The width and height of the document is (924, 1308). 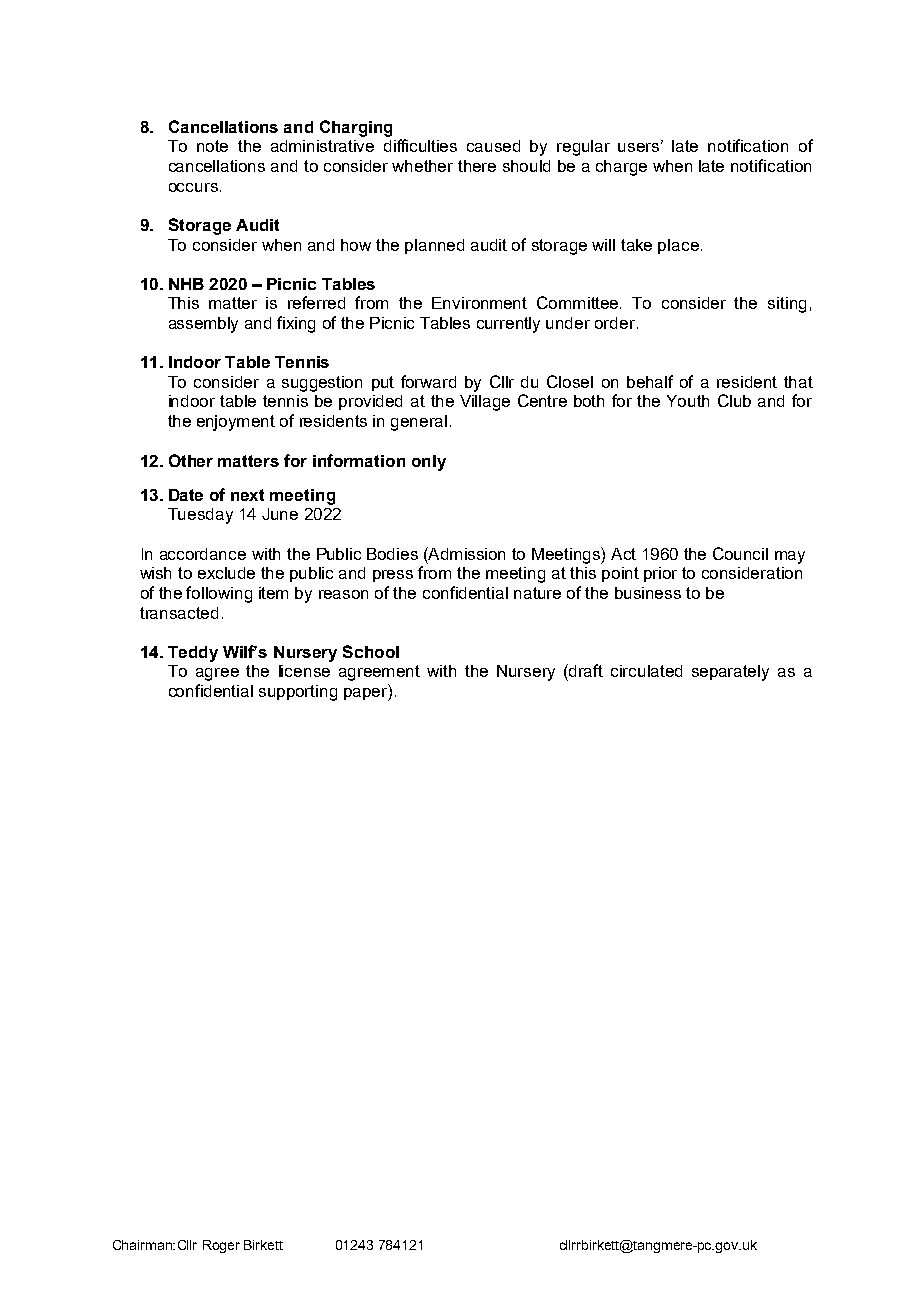 What do you see at coordinates (304, 671) in the document?
I see `license` at bounding box center [304, 671].
